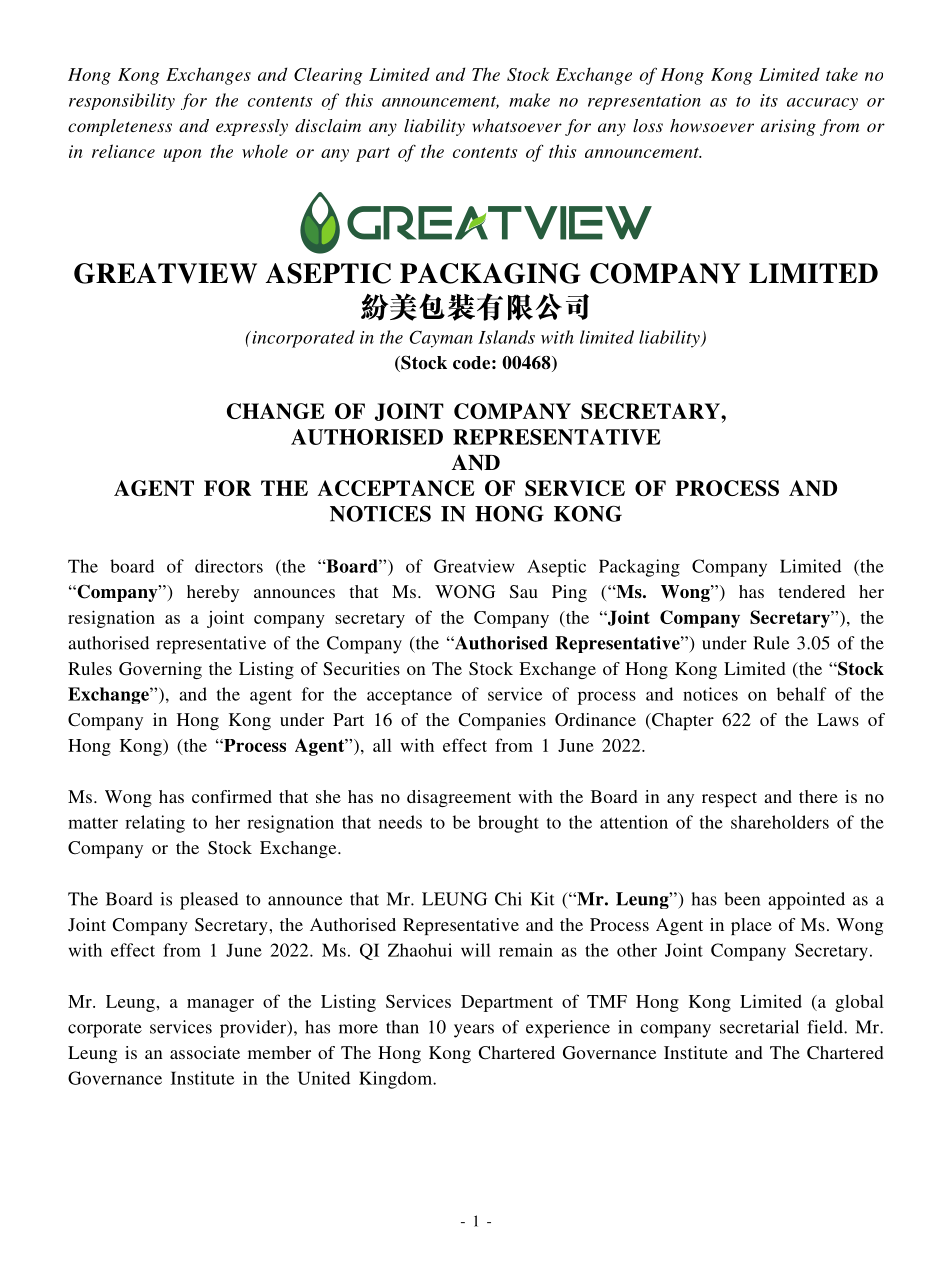 This page has height=1270, width=952. Describe the element at coordinates (811, 591) in the page. I see `tendered` at that location.
